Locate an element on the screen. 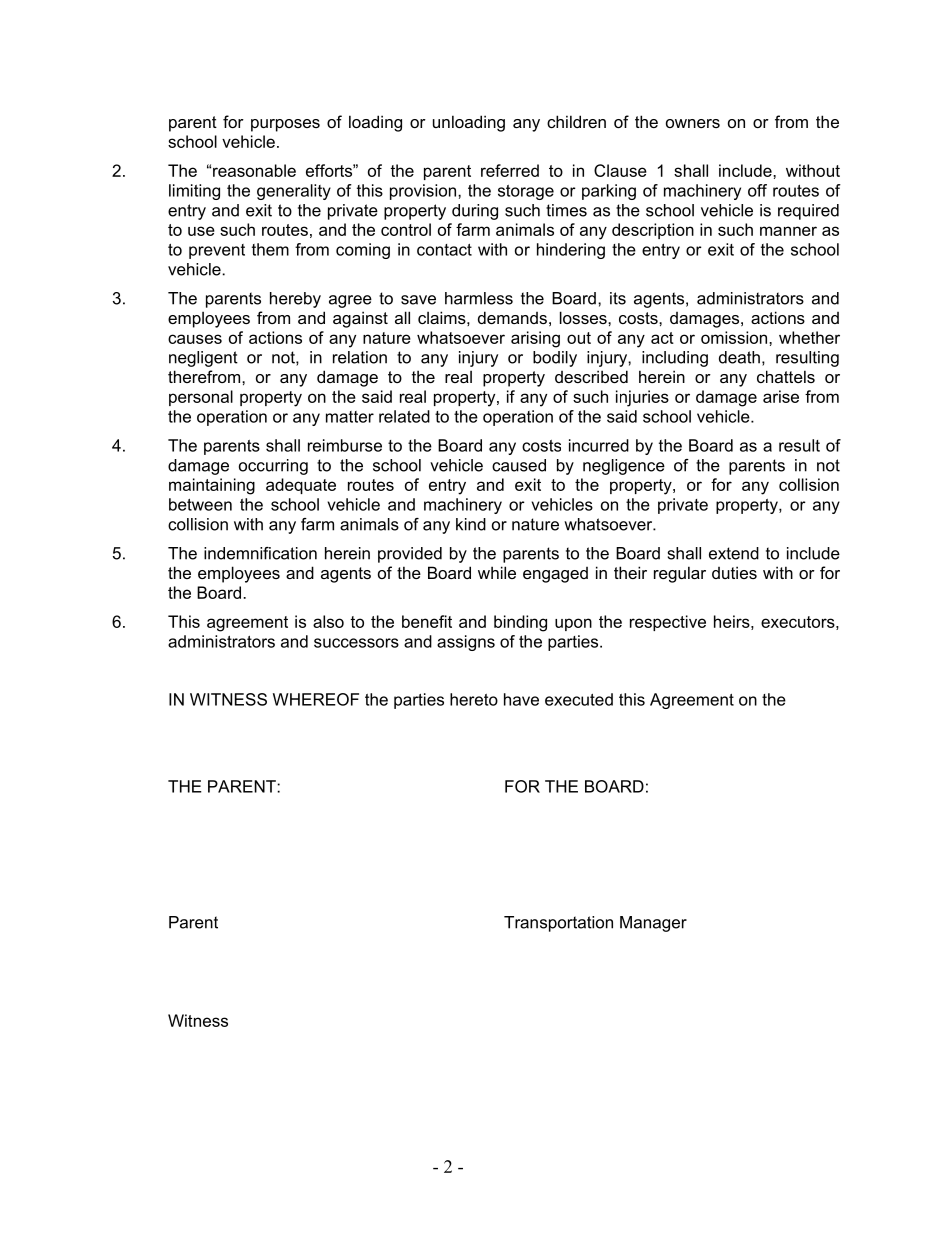 The image size is (952, 1233). referred is located at coordinates (510, 170).
